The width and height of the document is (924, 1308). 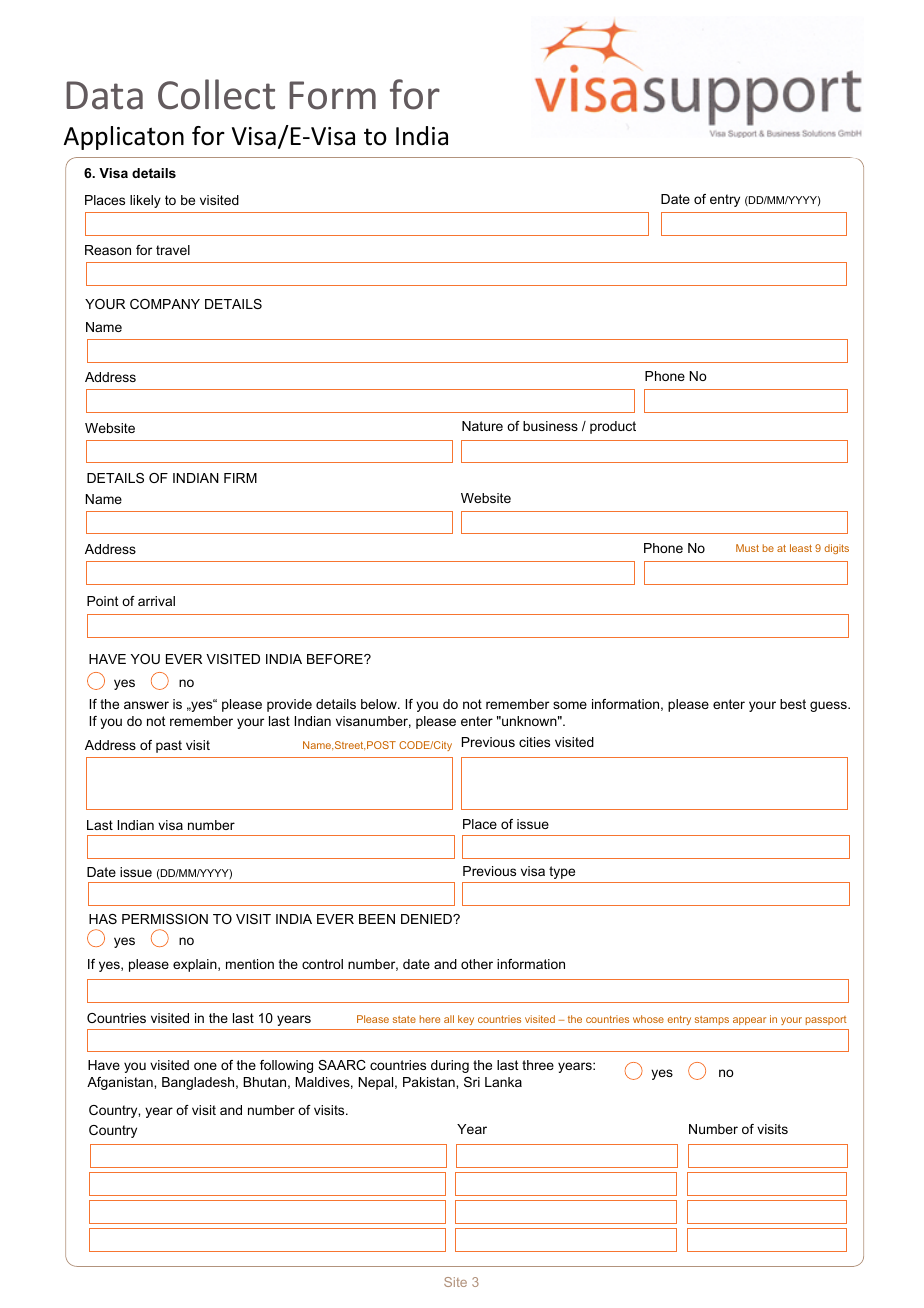 I want to click on Collect, so click(x=216, y=94).
